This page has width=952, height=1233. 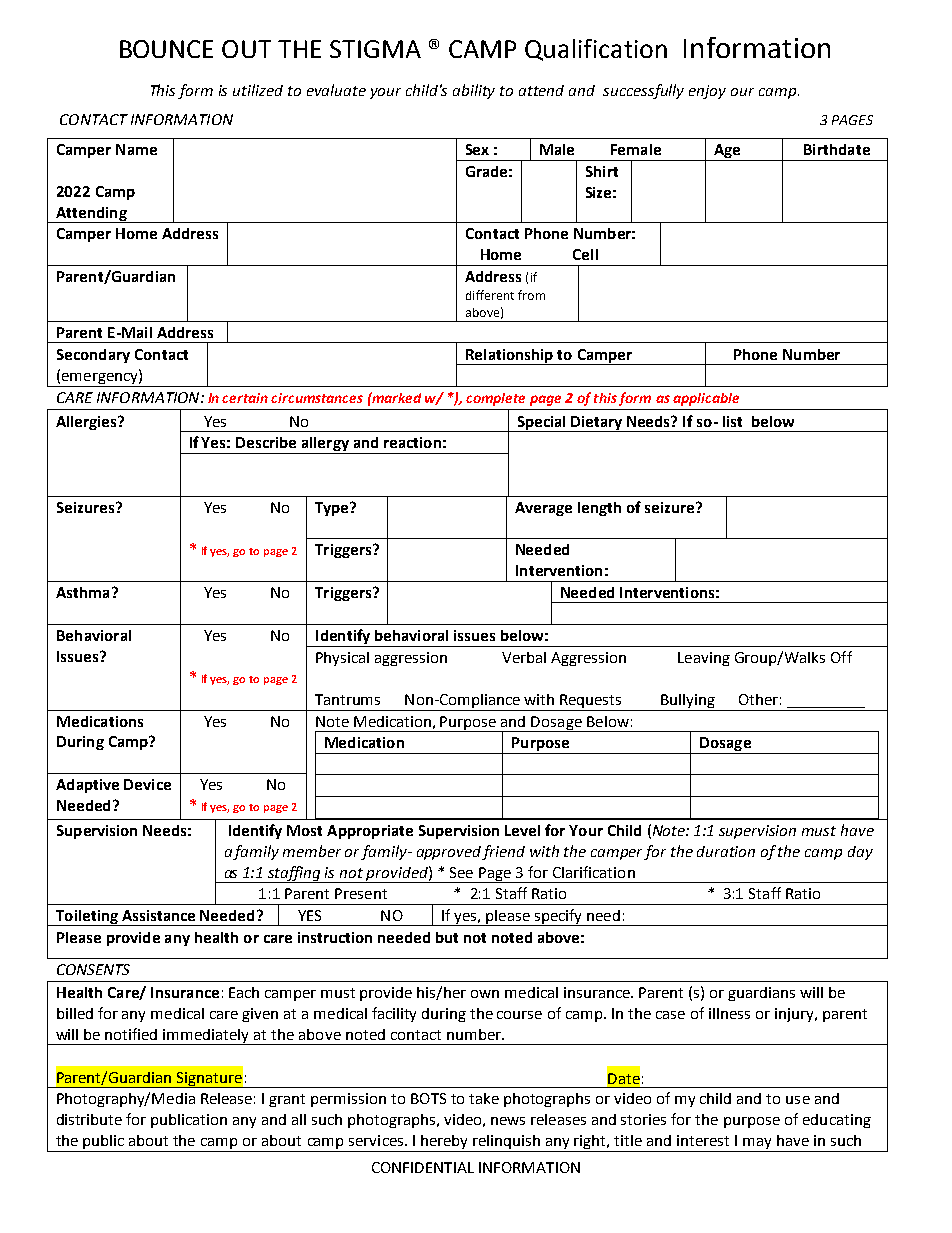 What do you see at coordinates (89, 1119) in the page?
I see `distribute` at bounding box center [89, 1119].
